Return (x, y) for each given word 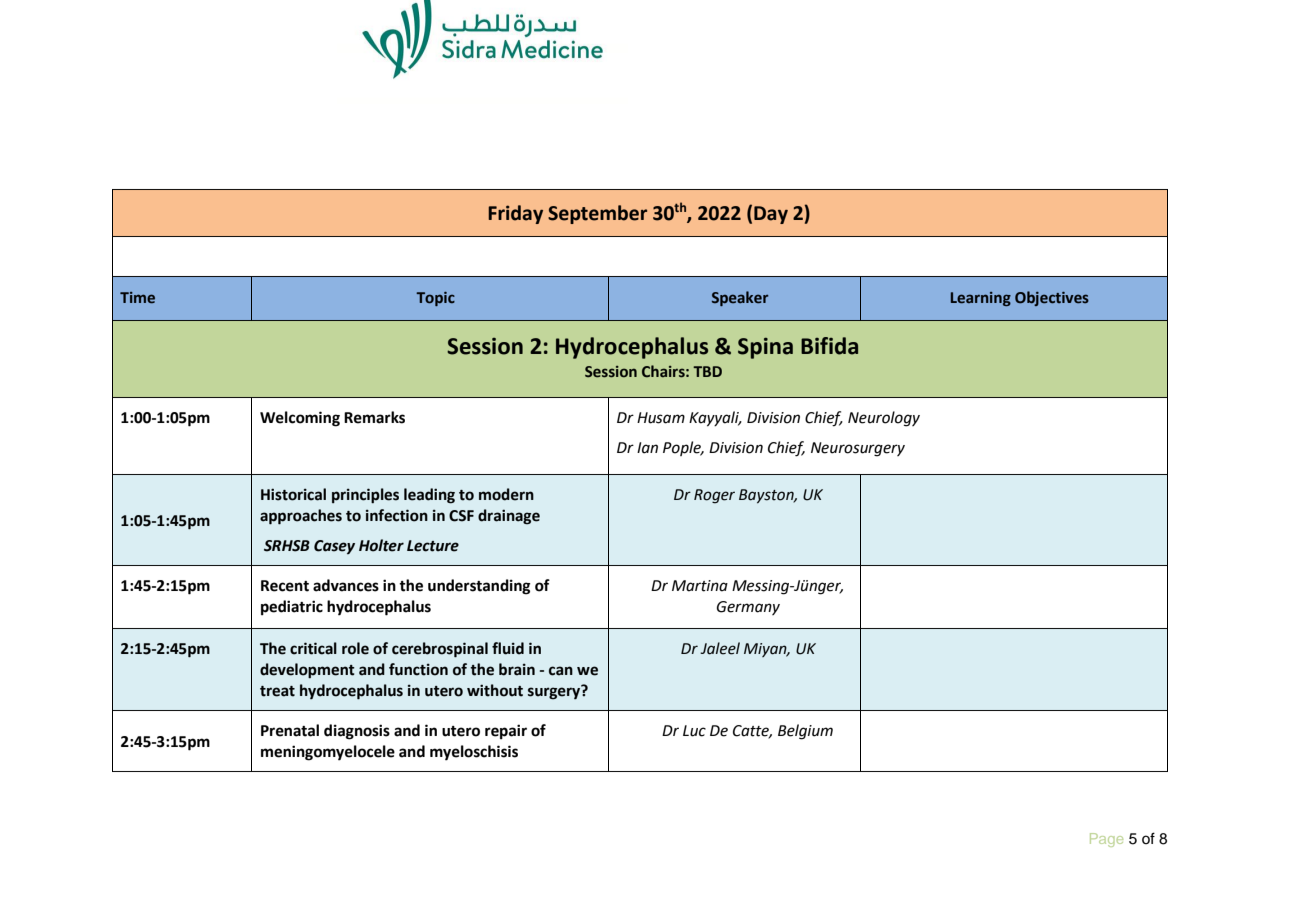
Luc (694, 731)
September (597, 214)
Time (137, 298)
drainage (509, 517)
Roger (714, 496)
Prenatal (290, 730)
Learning (981, 299)
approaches (301, 517)
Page (1106, 840)
